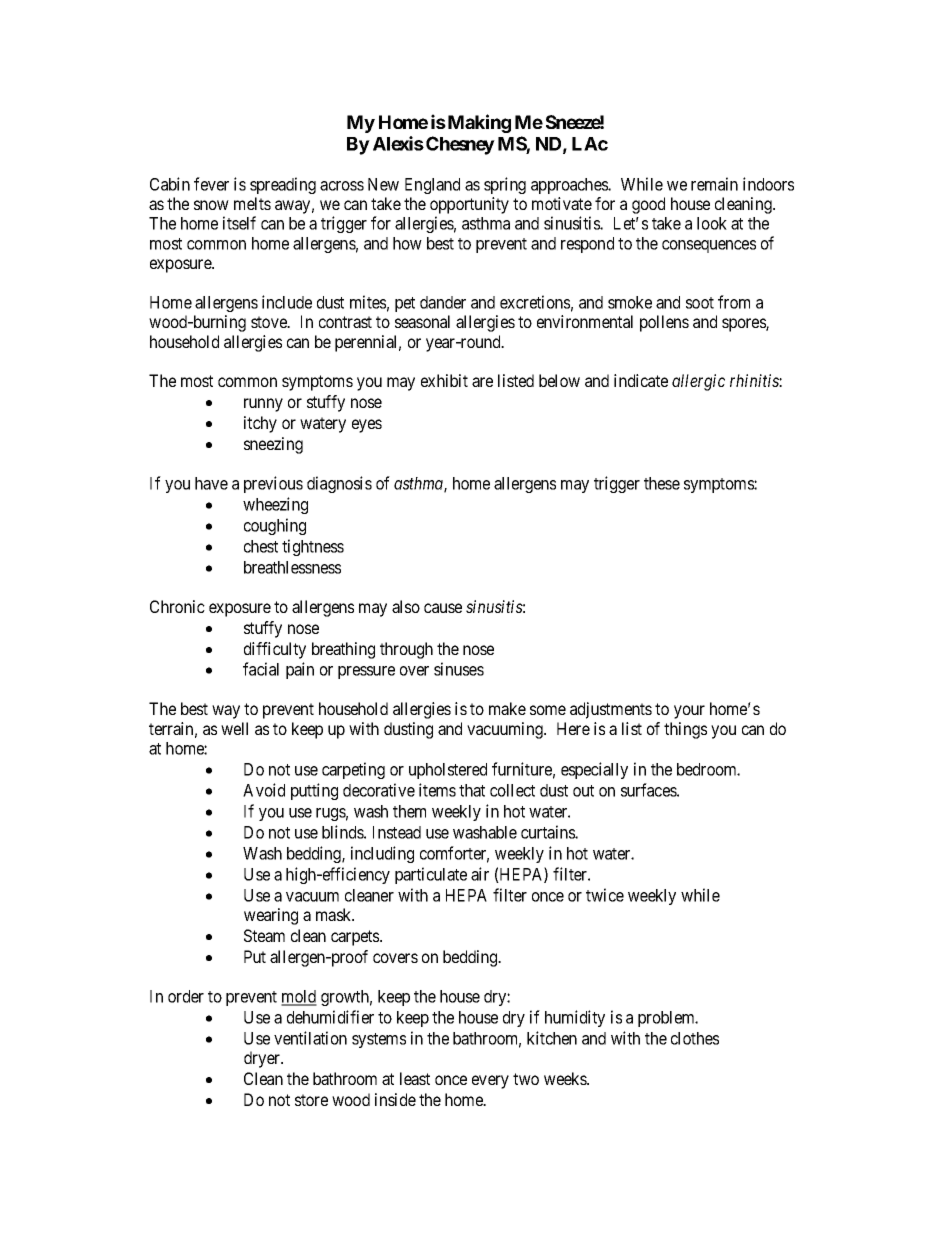 The image size is (952, 1233). What do you see at coordinates (234, 728) in the screenshot?
I see `well` at bounding box center [234, 728].
